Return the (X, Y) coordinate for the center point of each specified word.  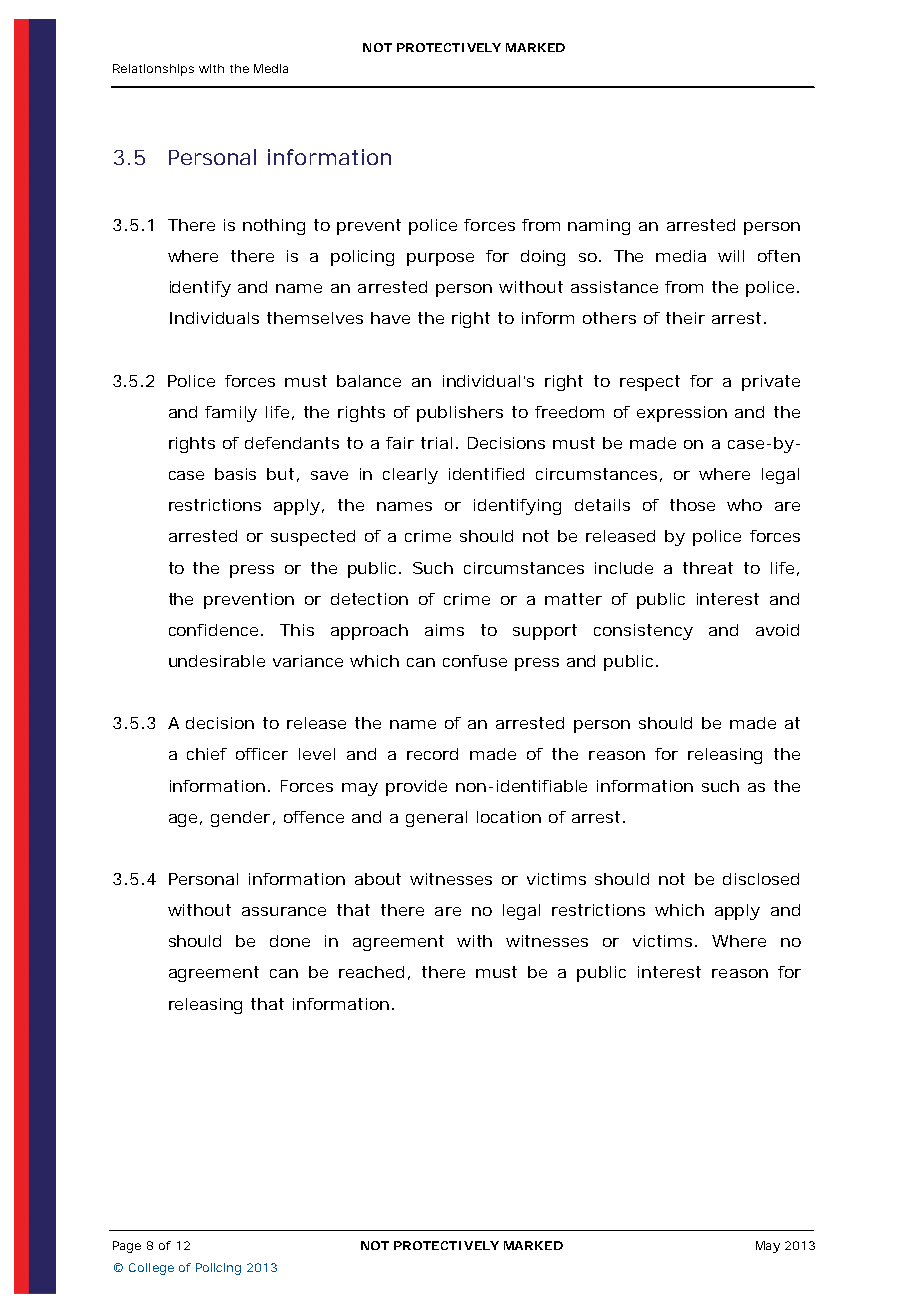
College (151, 1269)
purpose (440, 259)
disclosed (761, 879)
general (436, 819)
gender (240, 819)
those (692, 505)
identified (486, 474)
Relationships (153, 70)
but (280, 474)
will (731, 256)
